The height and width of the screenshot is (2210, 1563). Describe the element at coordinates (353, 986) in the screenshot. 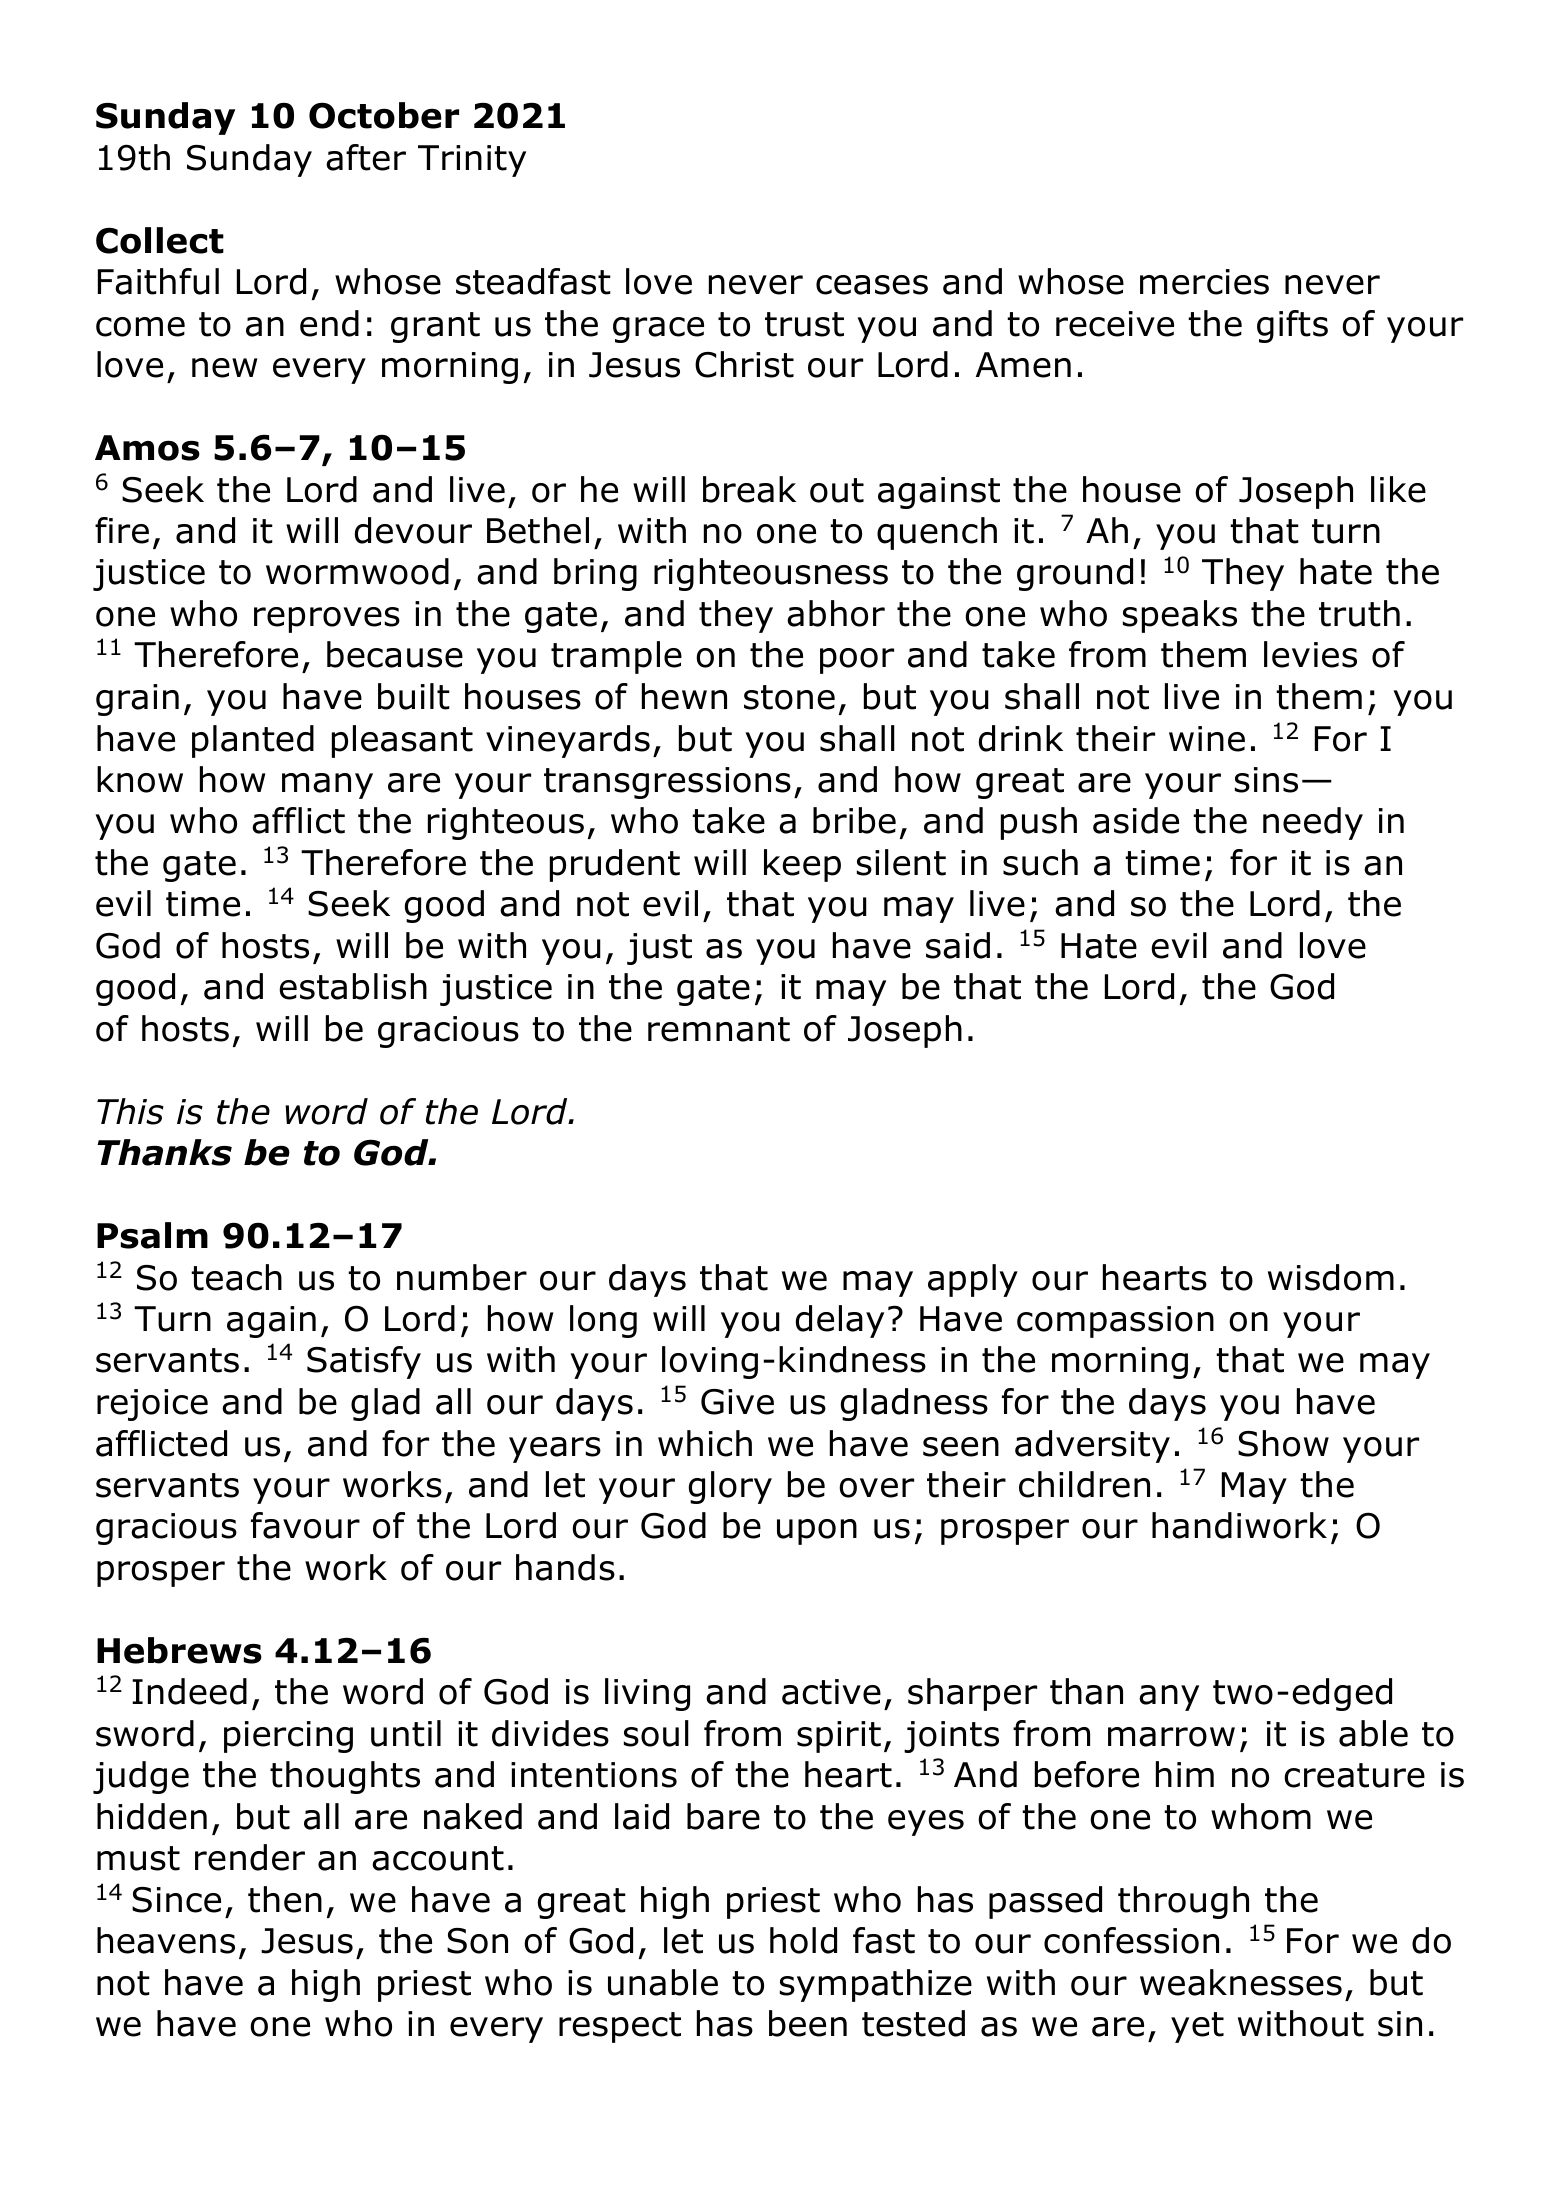

I see `establish` at that location.
